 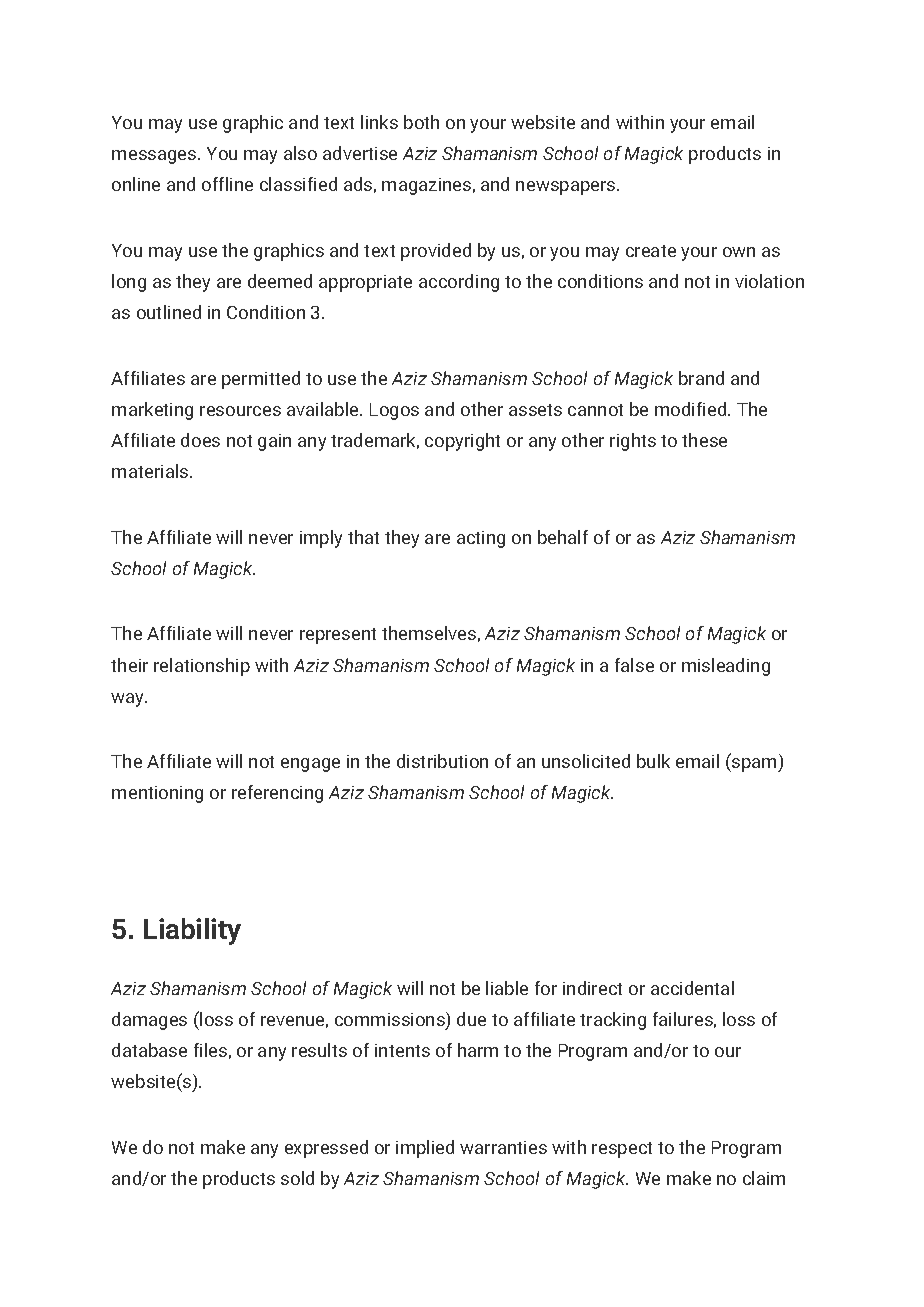 What do you see at coordinates (192, 931) in the screenshot?
I see `Liability` at bounding box center [192, 931].
